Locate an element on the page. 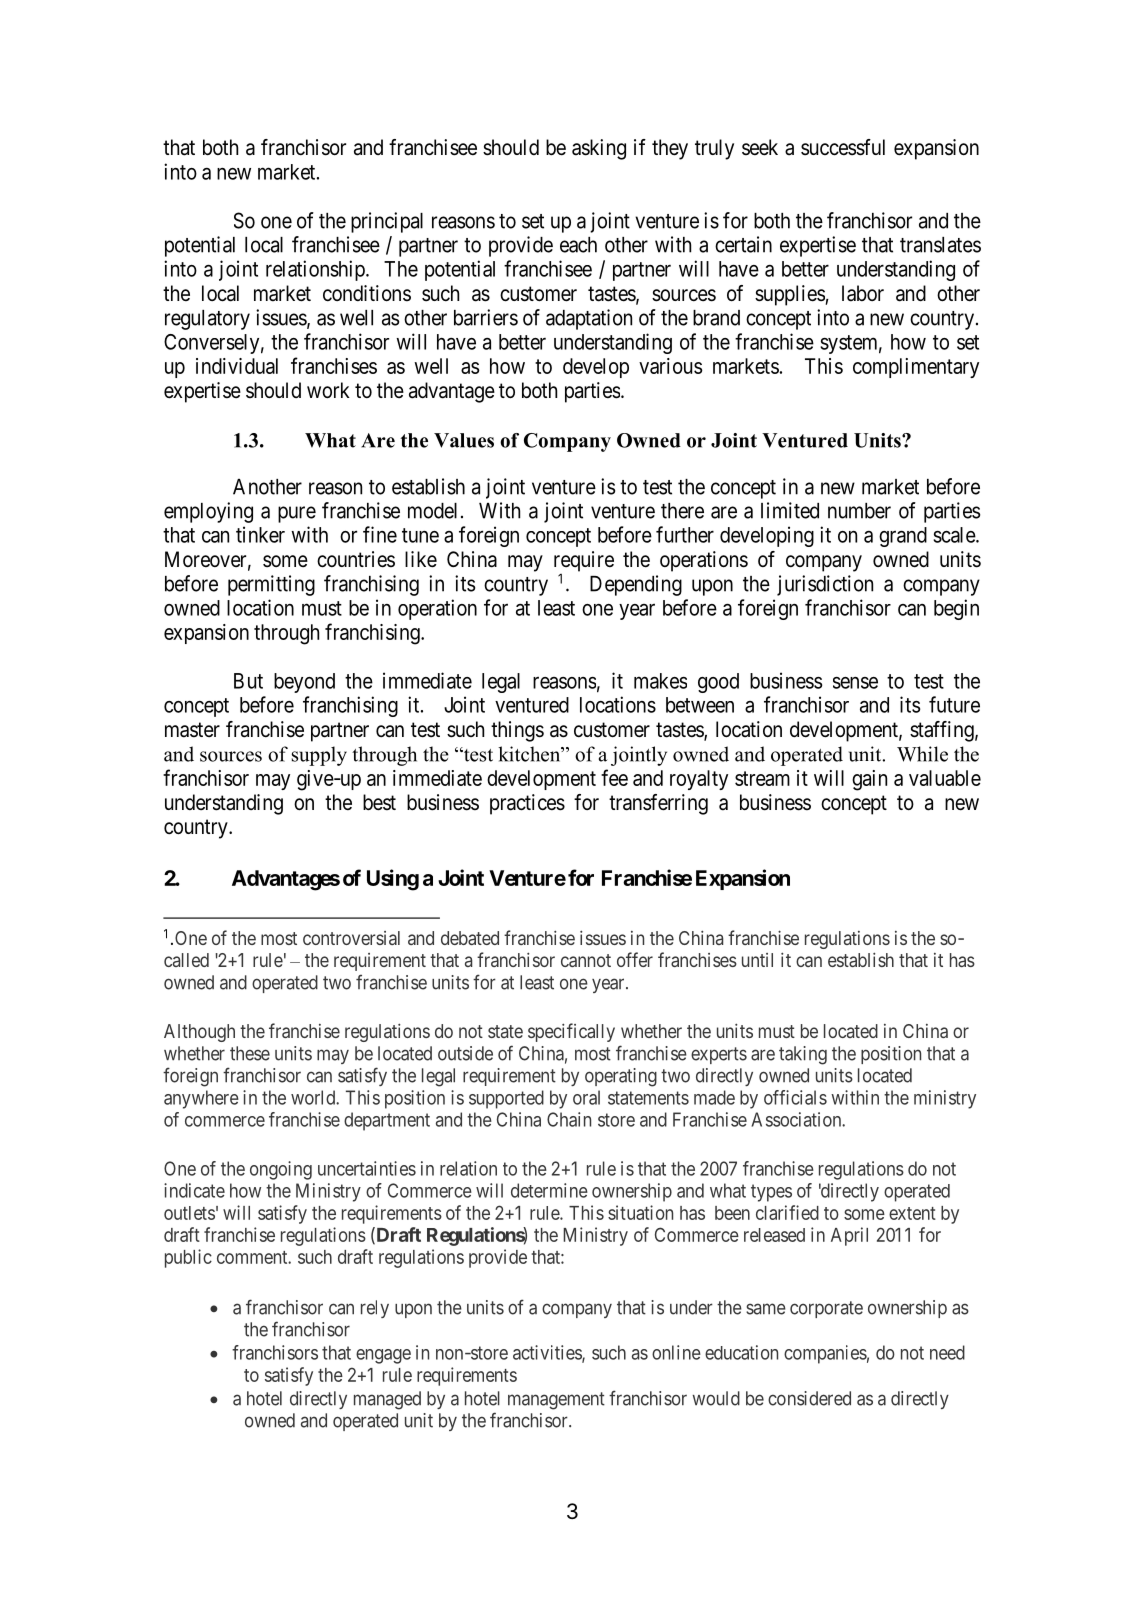 Image resolution: width=1143 pixels, height=1617 pixels. fee is located at coordinates (614, 777).
